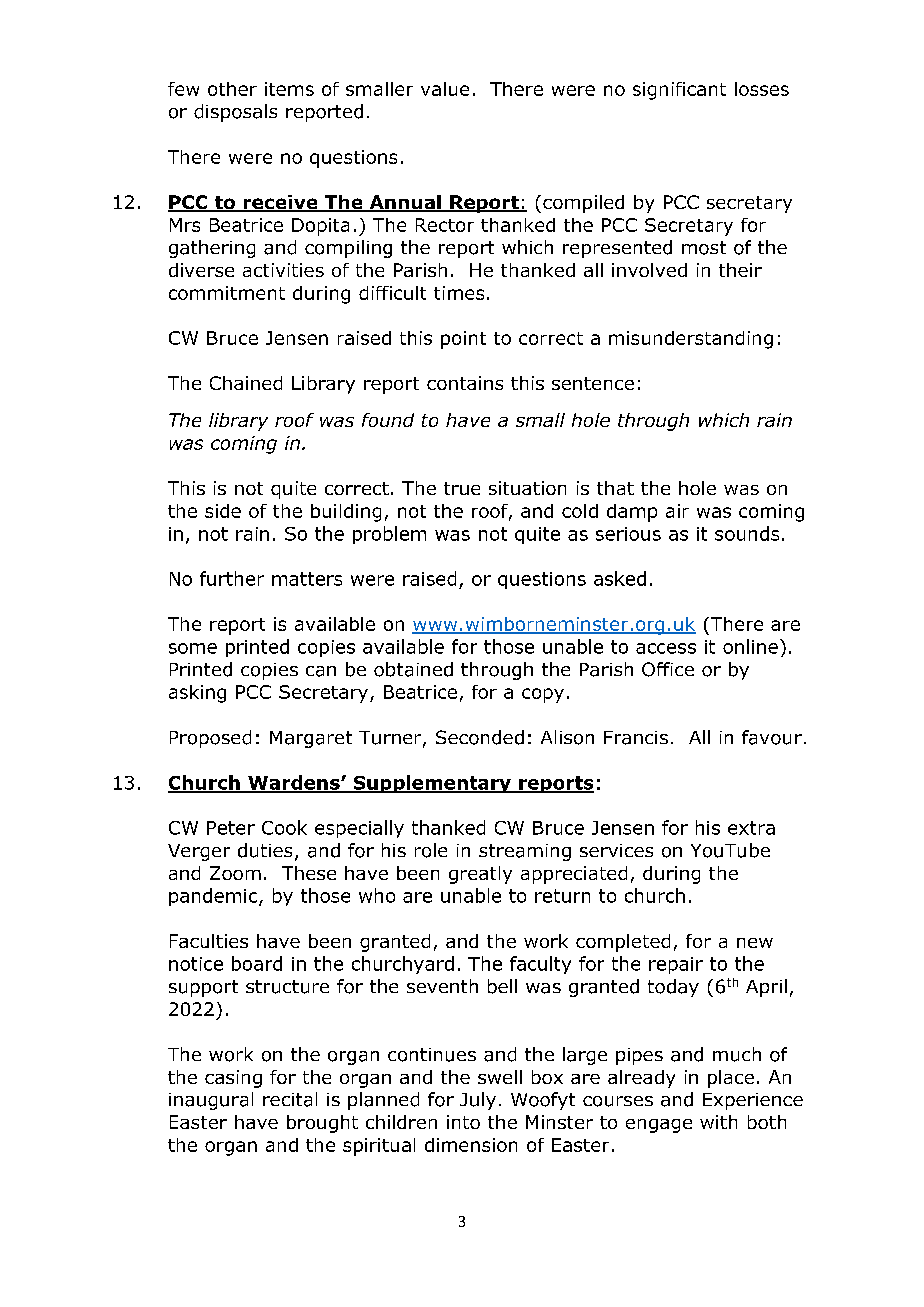  What do you see at coordinates (679, 91) in the document?
I see `significant` at bounding box center [679, 91].
